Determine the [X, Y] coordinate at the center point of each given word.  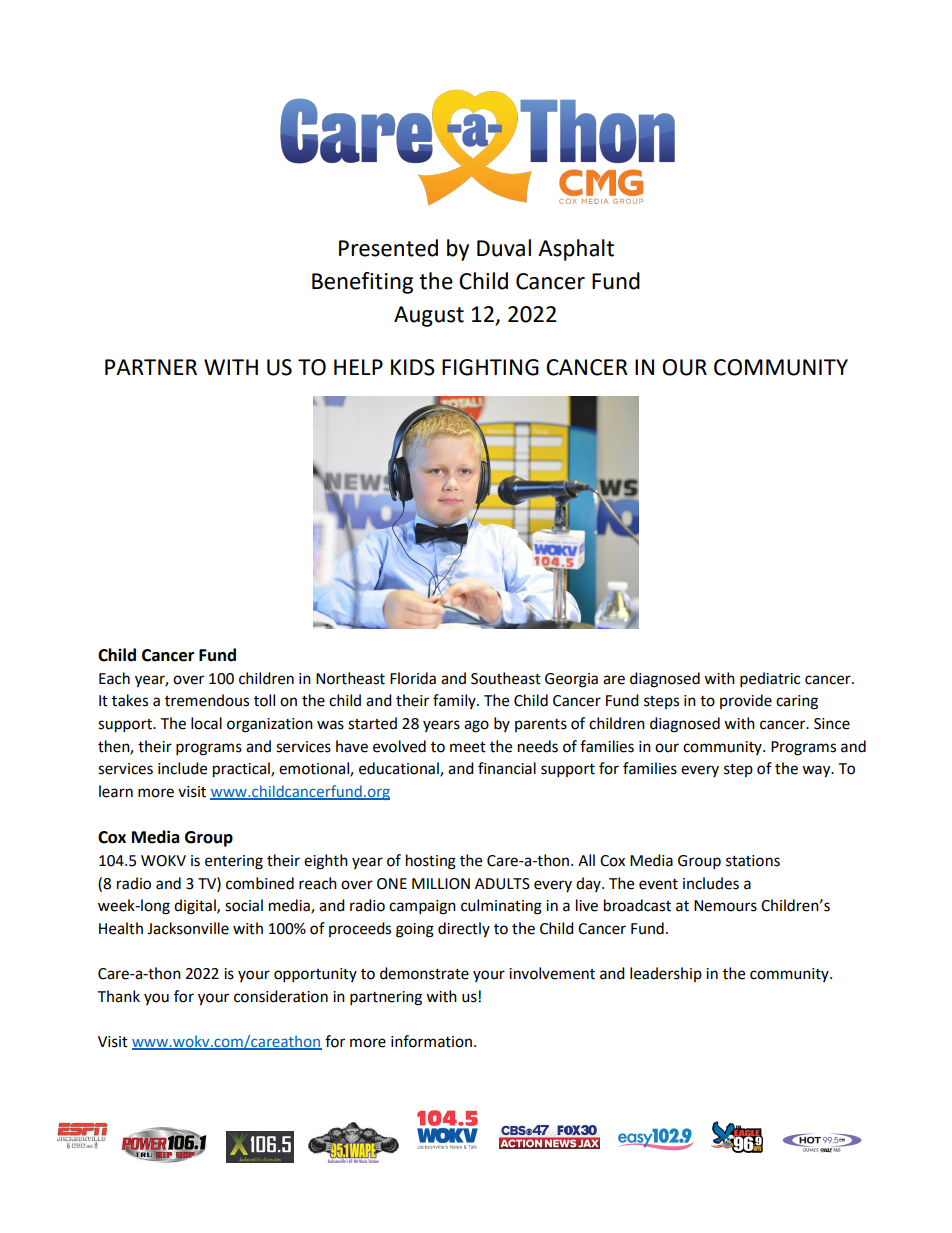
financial [507, 768]
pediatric [770, 680]
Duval [504, 248]
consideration [281, 996]
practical [242, 770]
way [817, 771]
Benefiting [362, 283]
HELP [358, 367]
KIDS [413, 367]
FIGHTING [490, 367]
